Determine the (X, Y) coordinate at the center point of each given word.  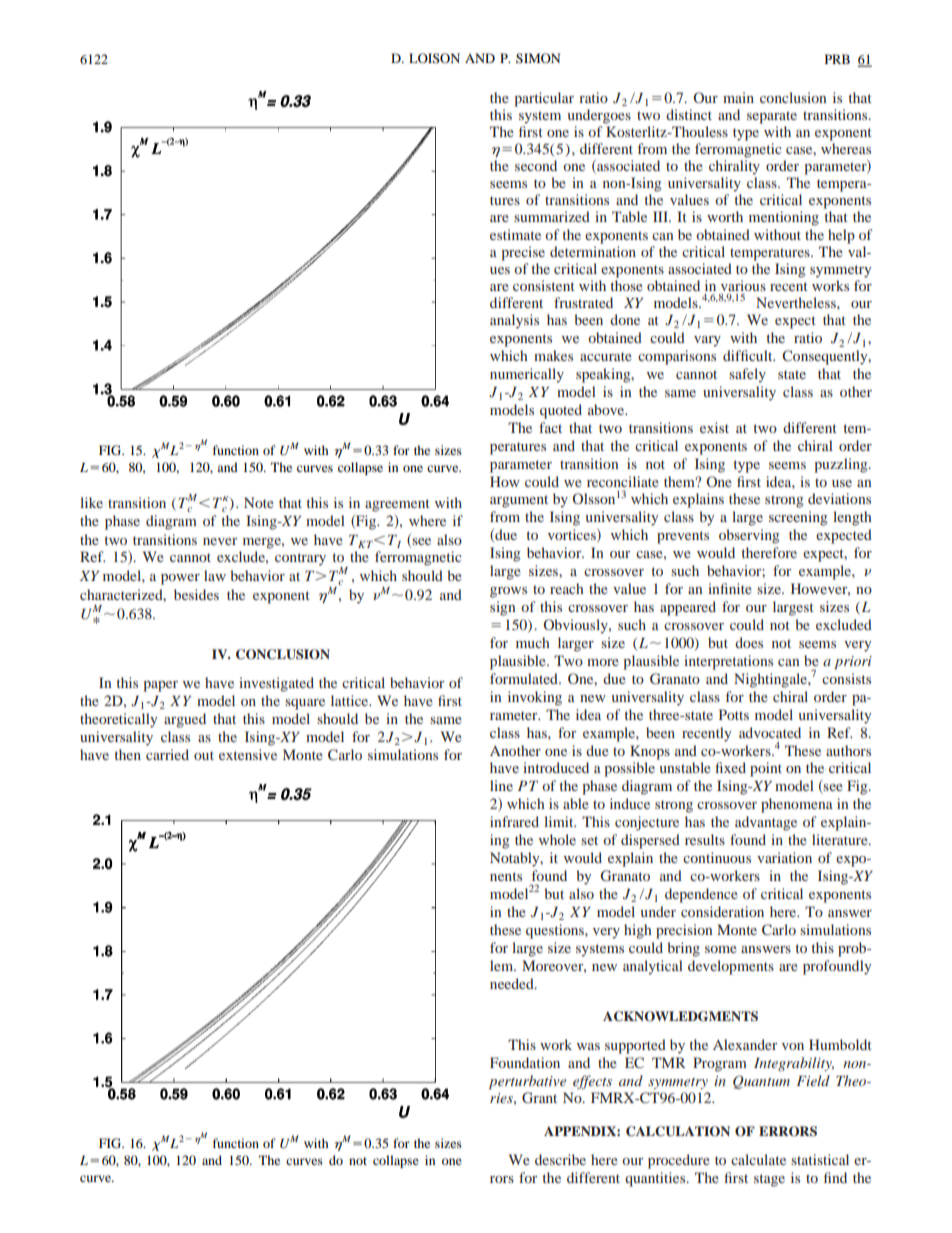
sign (502, 608)
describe (560, 1159)
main (738, 97)
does (749, 642)
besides (196, 594)
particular (544, 99)
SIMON (538, 58)
